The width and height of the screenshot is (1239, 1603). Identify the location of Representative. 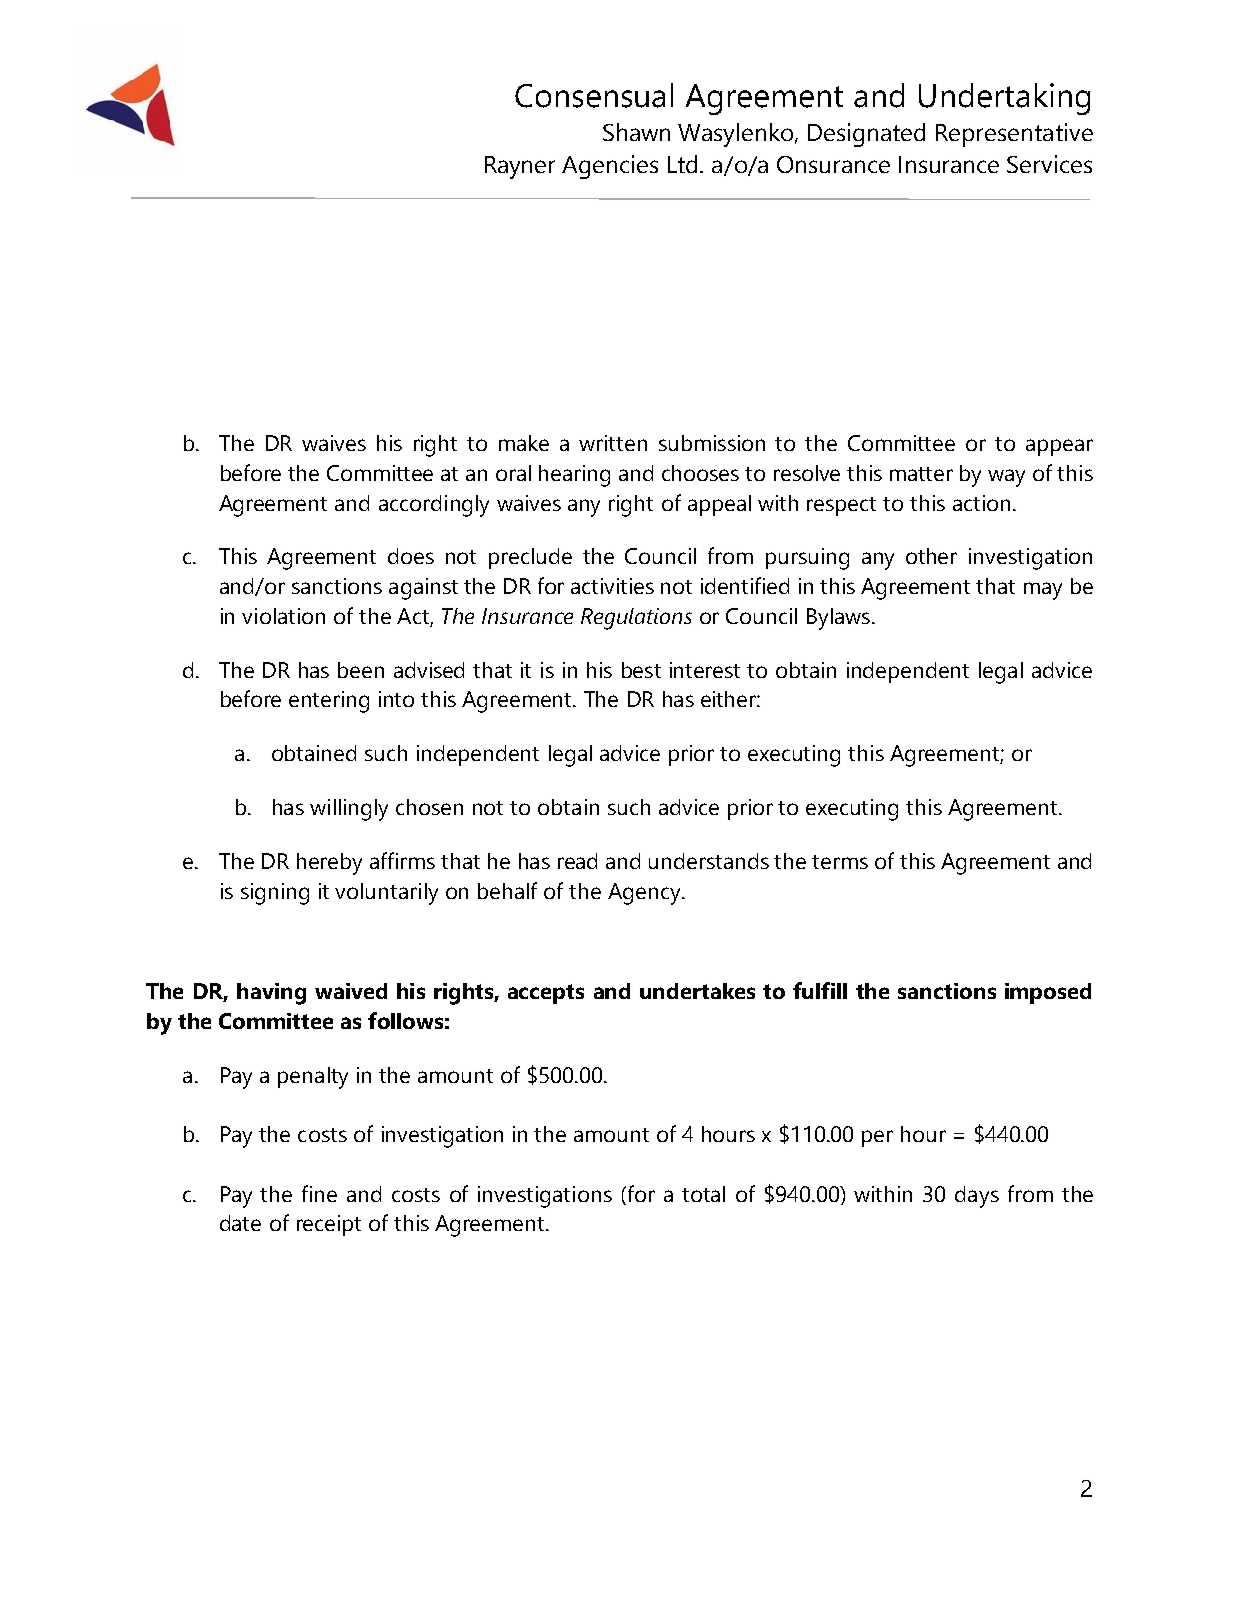
(1014, 135).
